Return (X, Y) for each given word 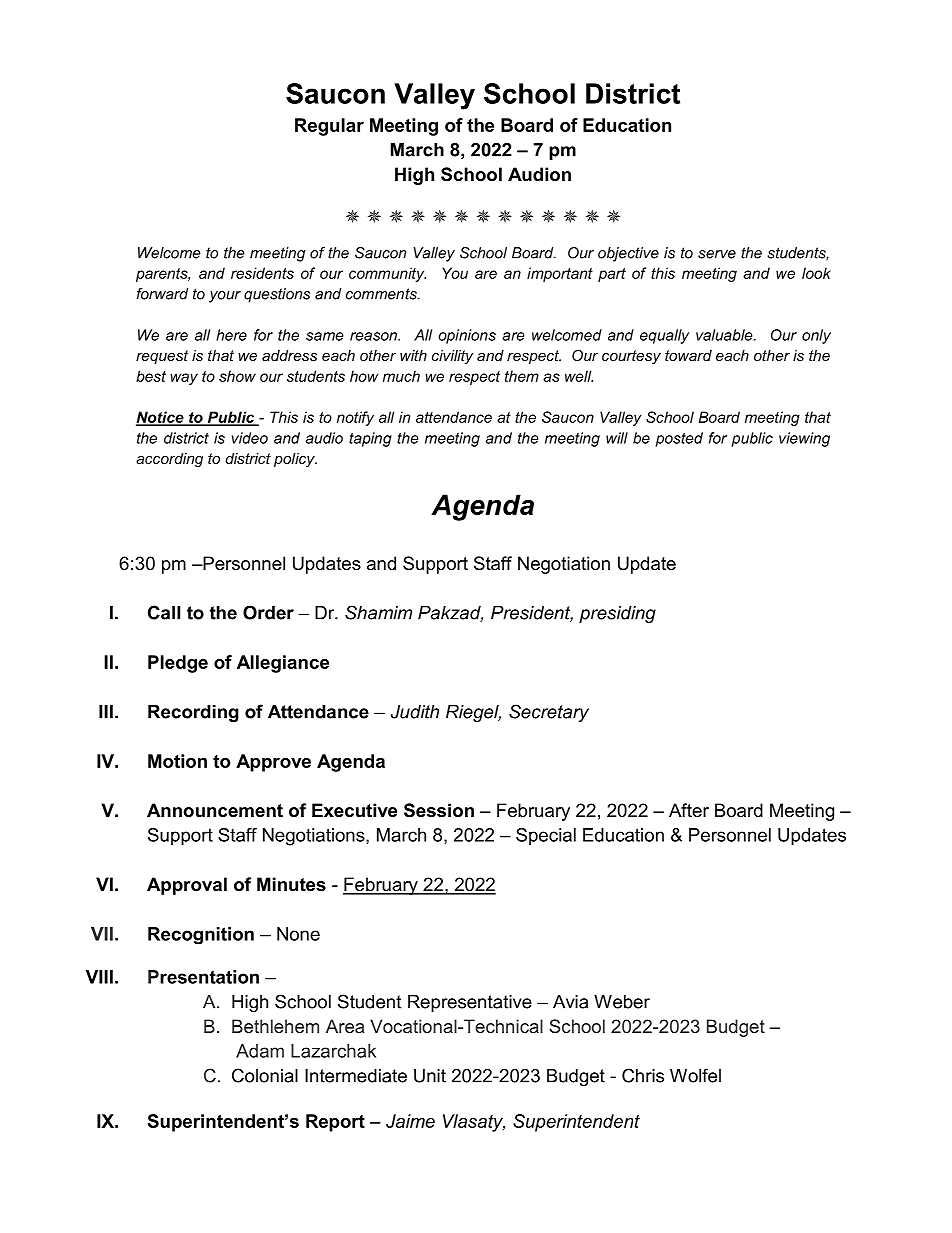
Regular (329, 127)
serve (717, 254)
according (169, 460)
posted (679, 439)
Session (439, 810)
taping (370, 439)
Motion (177, 761)
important (560, 274)
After (689, 810)
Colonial (265, 1075)
